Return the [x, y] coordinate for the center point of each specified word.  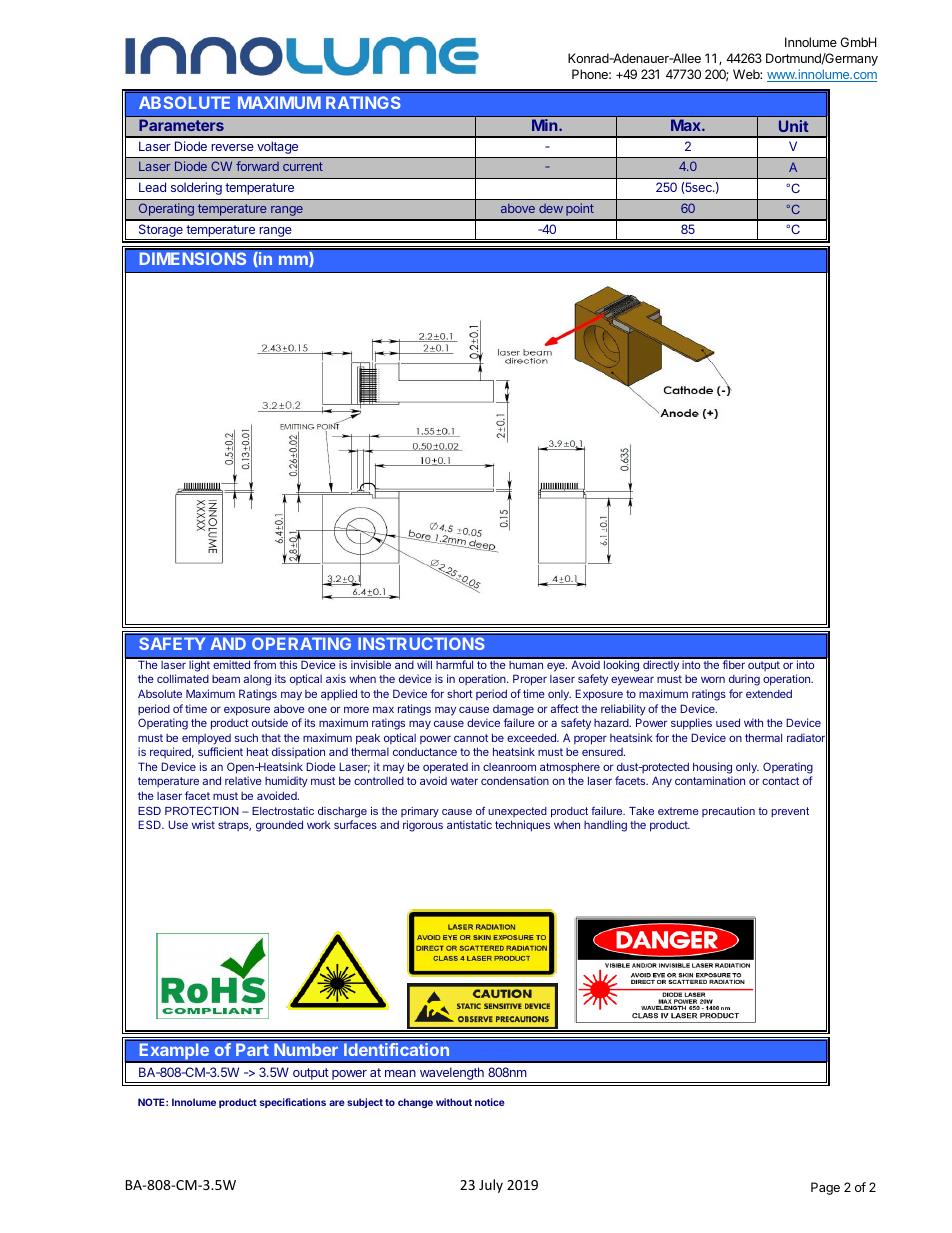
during [744, 680]
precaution [728, 812]
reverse [232, 147]
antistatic [469, 824]
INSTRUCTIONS [421, 643]
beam [226, 679]
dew [551, 208]
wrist [203, 824]
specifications [293, 1103]
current [303, 166]
